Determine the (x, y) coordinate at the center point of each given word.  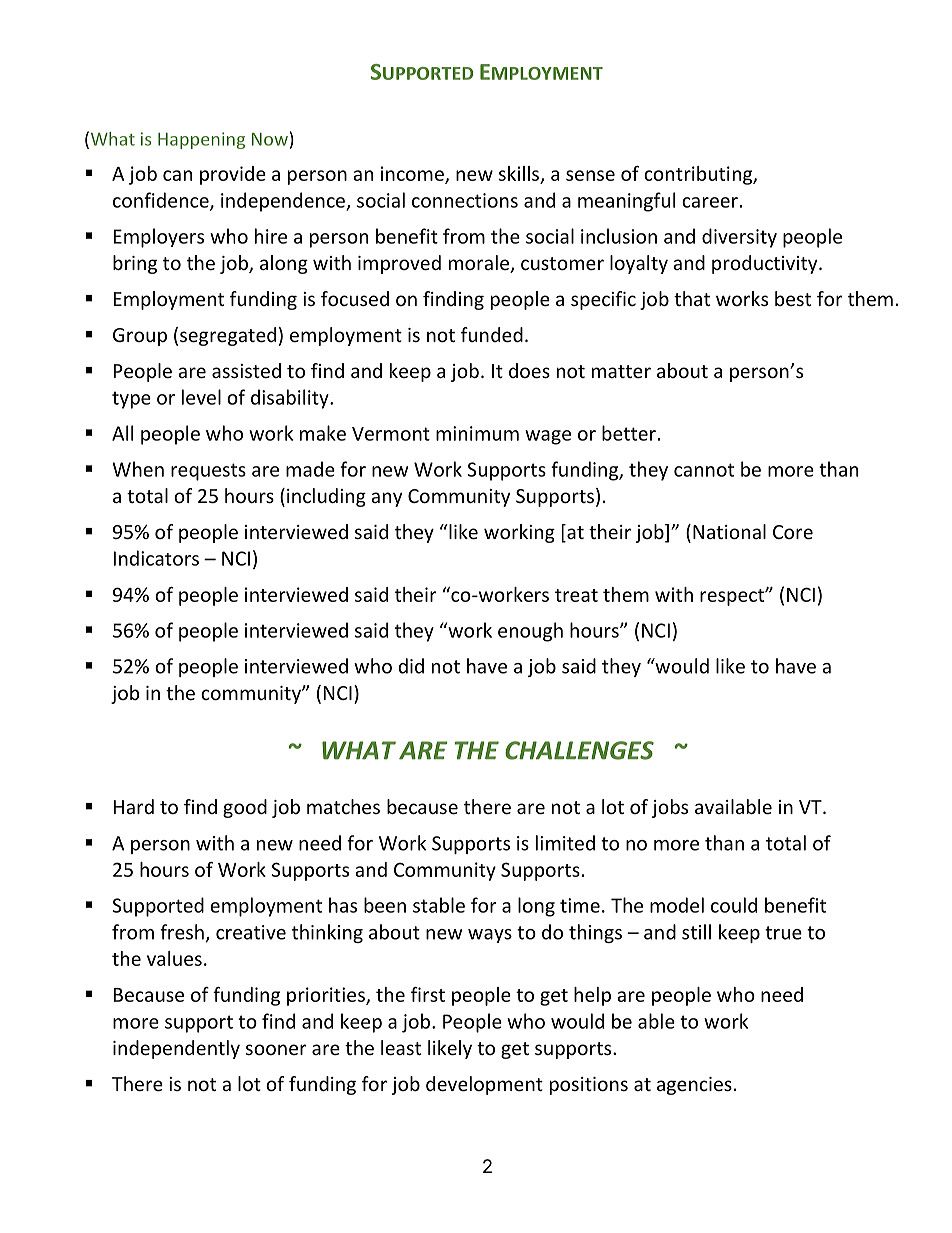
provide (233, 175)
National (729, 531)
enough (530, 632)
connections (465, 200)
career (710, 202)
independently (176, 1049)
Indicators (156, 558)
